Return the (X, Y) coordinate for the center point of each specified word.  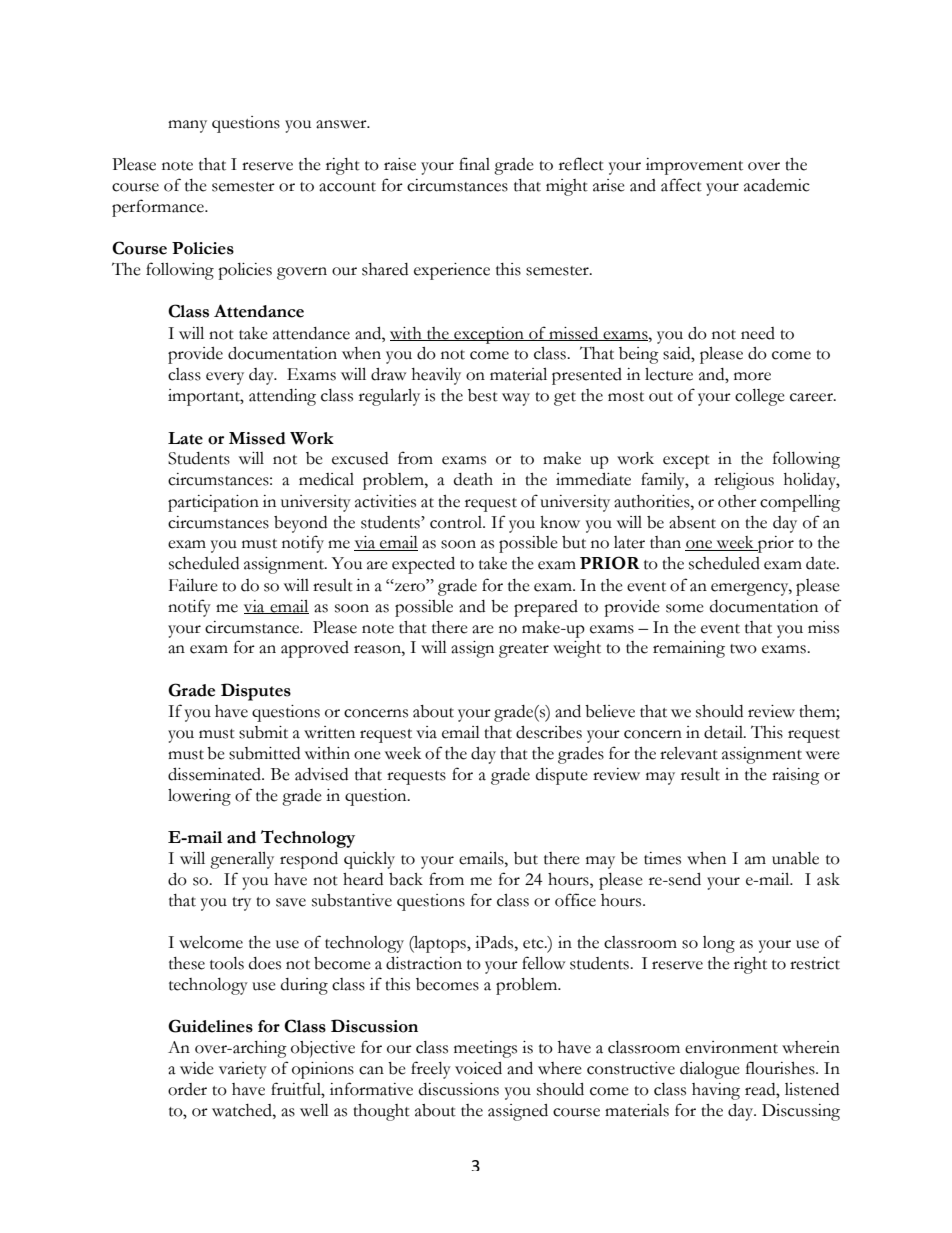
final (474, 164)
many (187, 126)
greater (524, 651)
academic (777, 185)
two (743, 649)
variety (243, 1070)
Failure (193, 585)
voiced (478, 1068)
